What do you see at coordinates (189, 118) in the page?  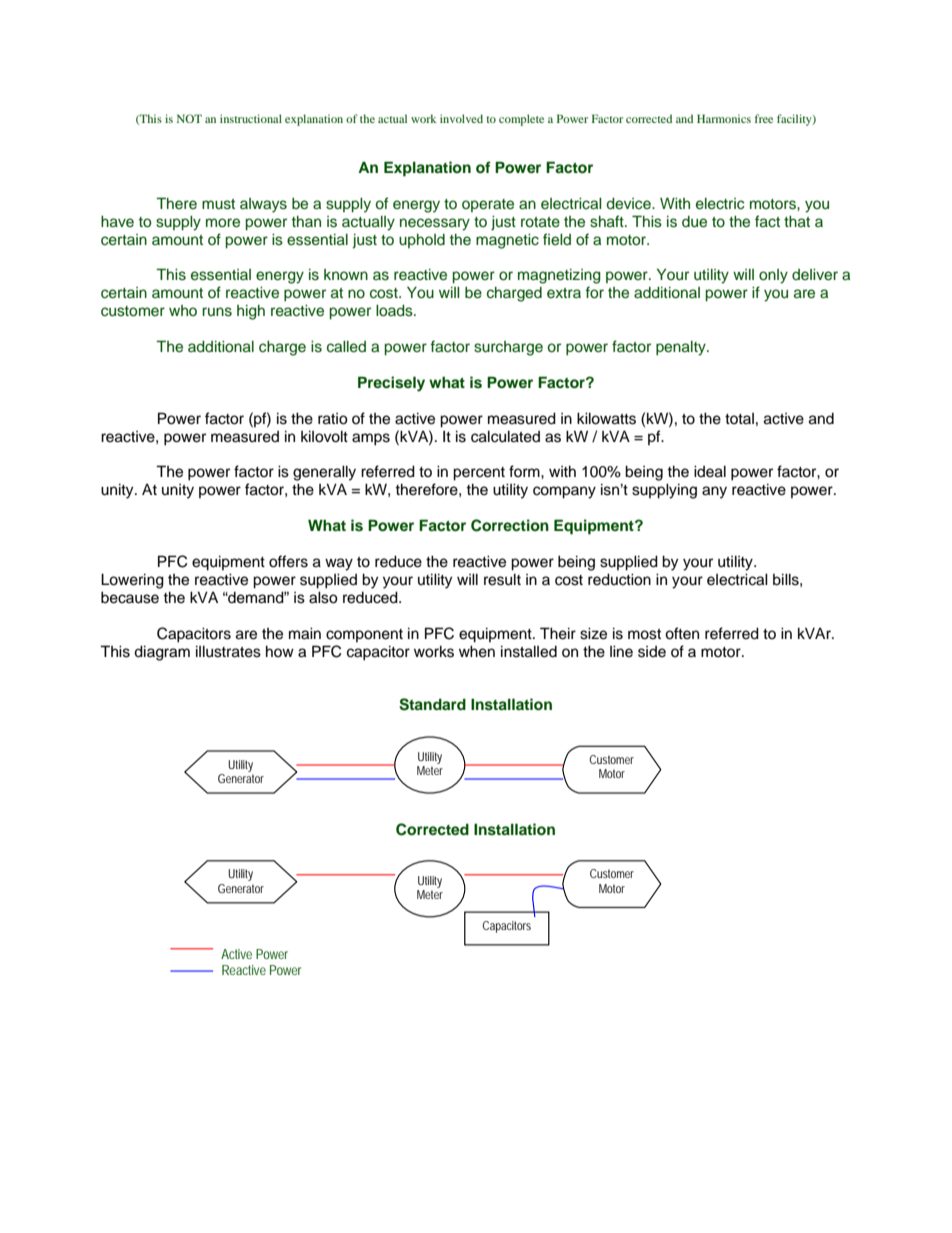 I see `NOT` at bounding box center [189, 118].
